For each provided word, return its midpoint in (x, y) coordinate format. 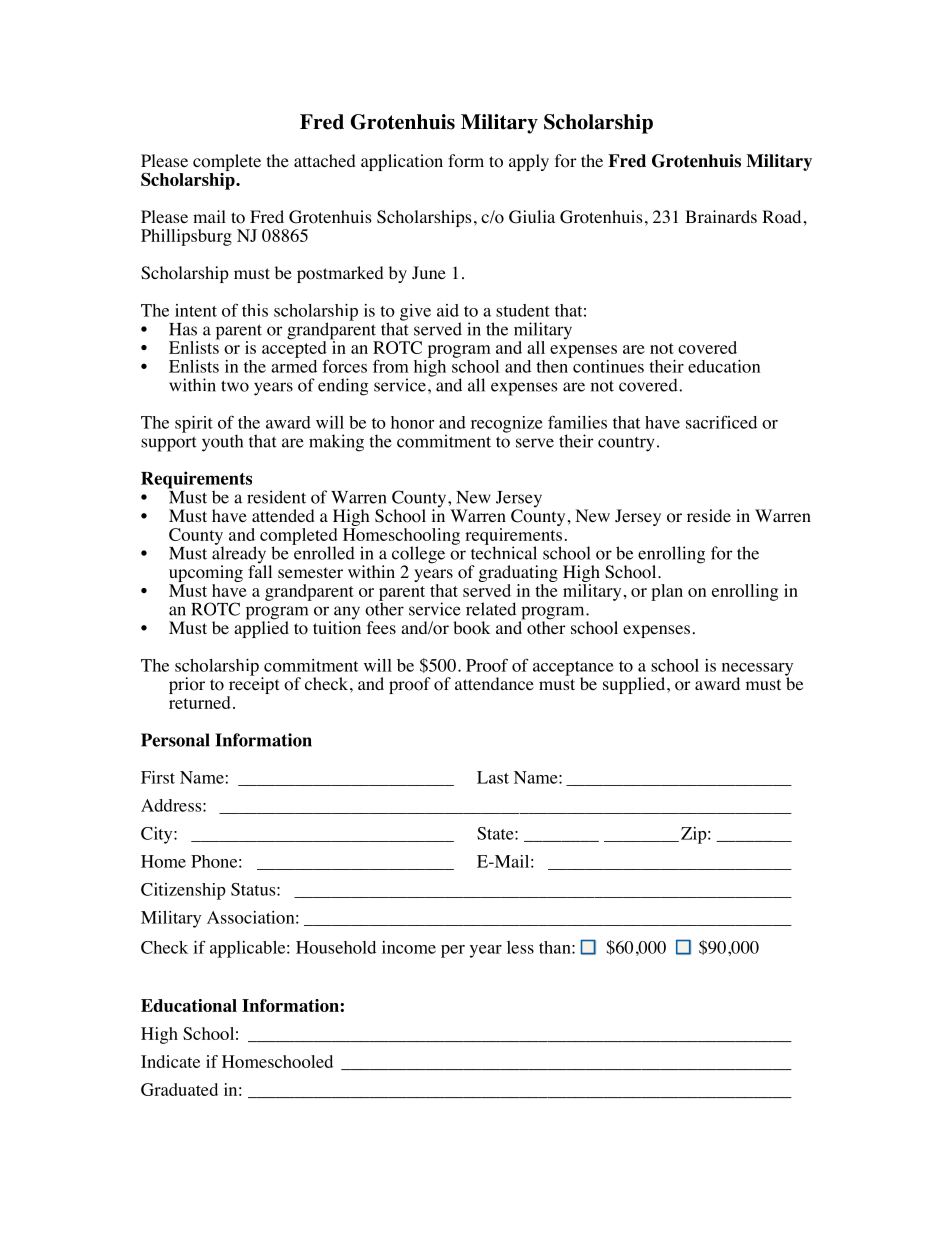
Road (781, 217)
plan (667, 592)
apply (529, 162)
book (471, 628)
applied (261, 628)
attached (325, 160)
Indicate (170, 1061)
